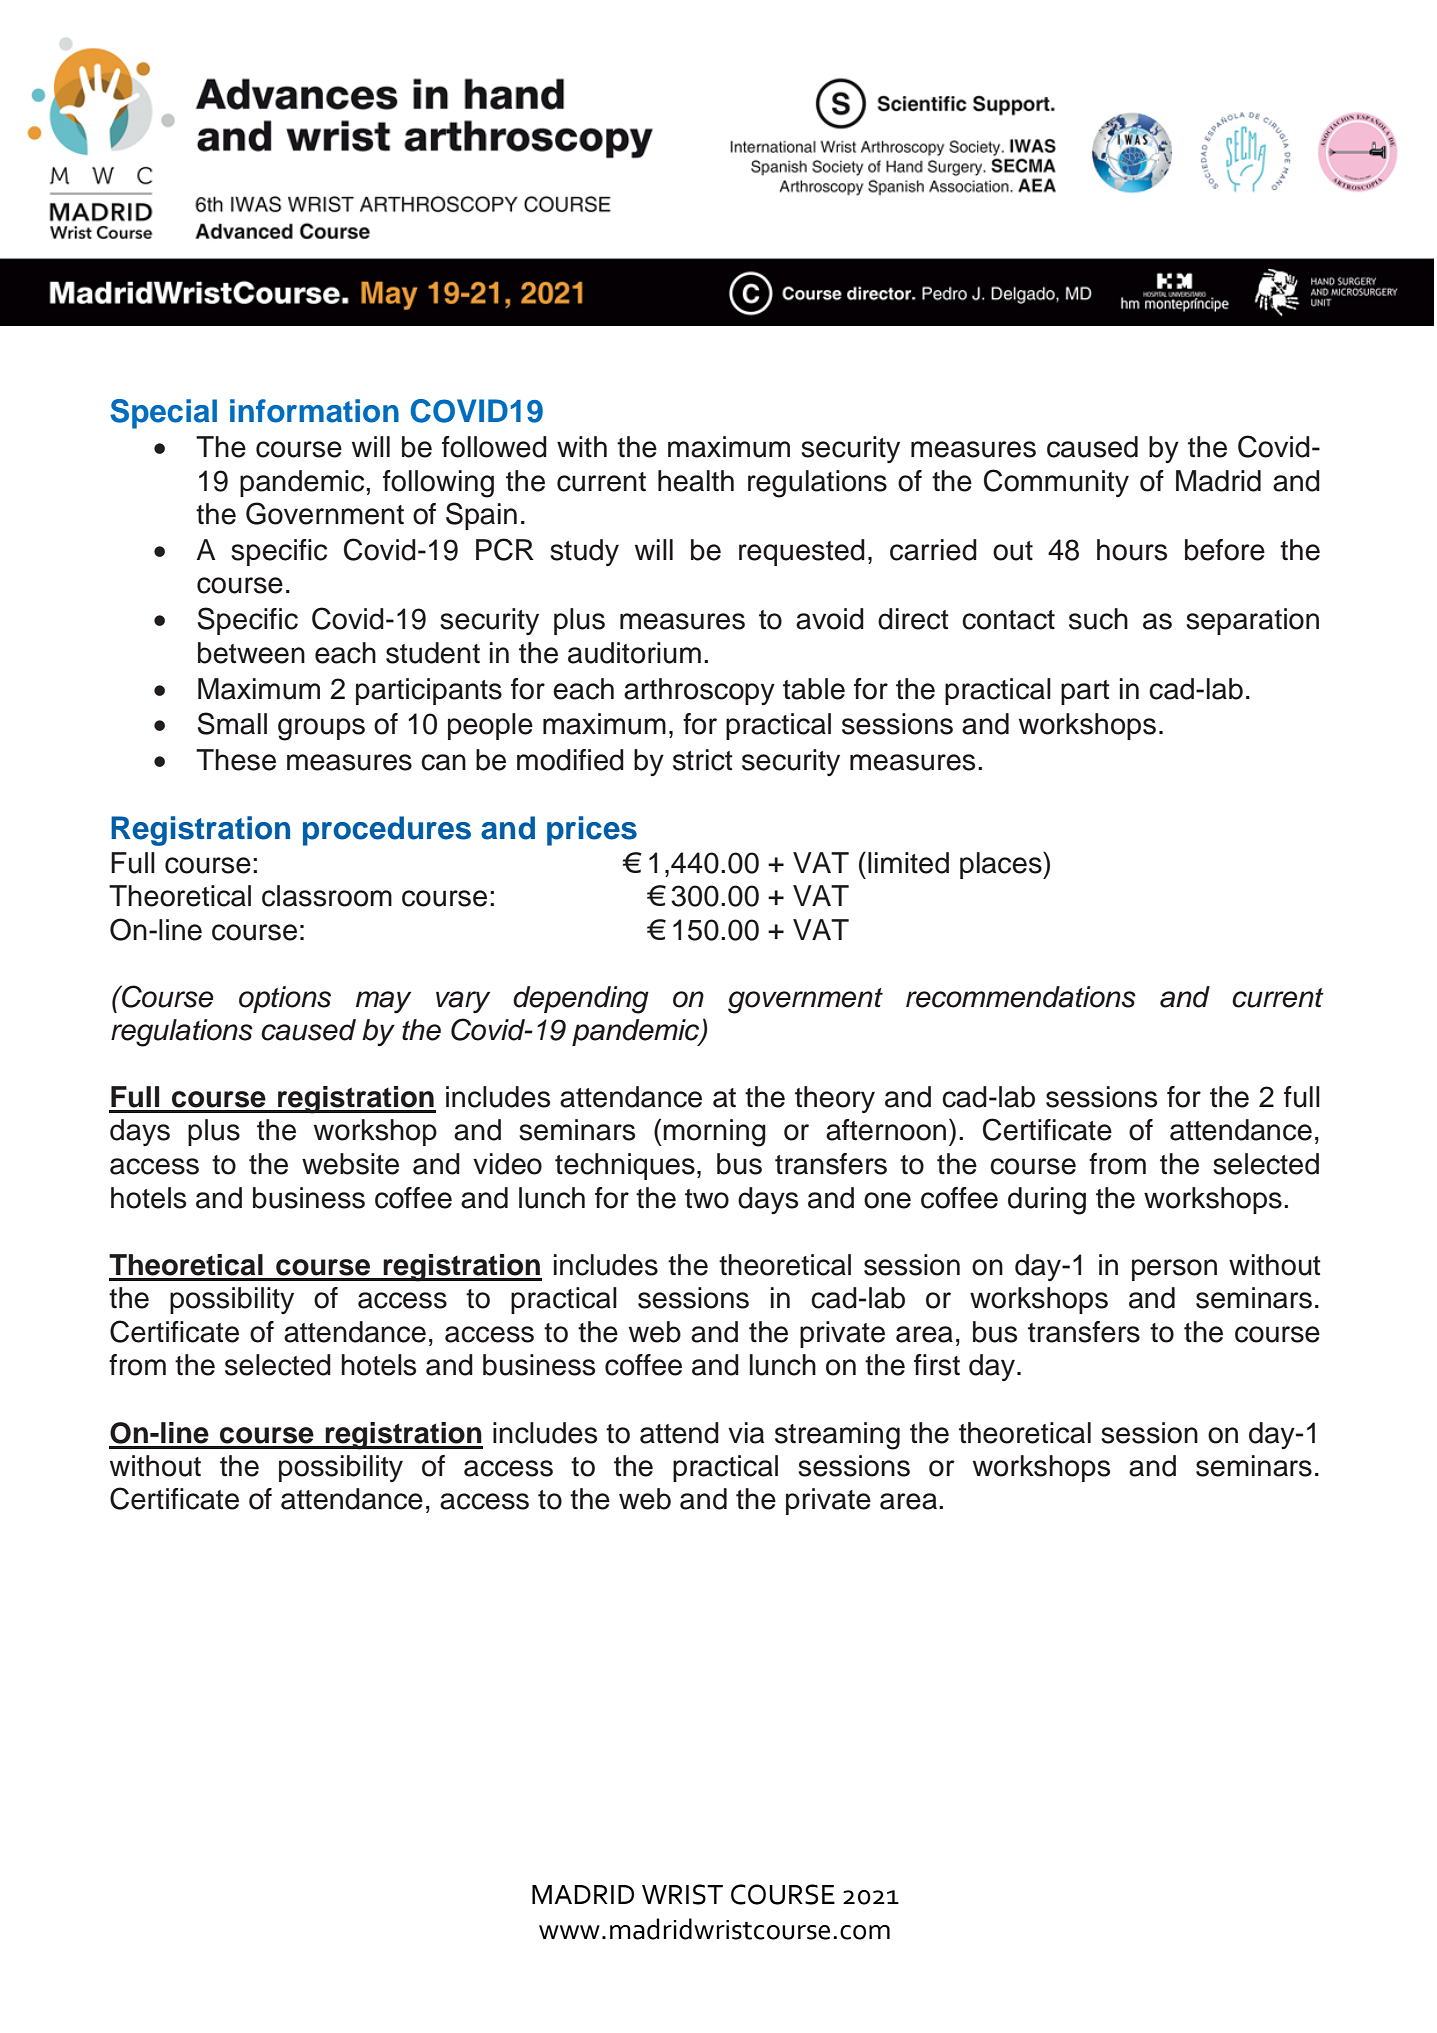 The image size is (1437, 2033). What do you see at coordinates (1002, 865) in the document?
I see `places` at bounding box center [1002, 865].
